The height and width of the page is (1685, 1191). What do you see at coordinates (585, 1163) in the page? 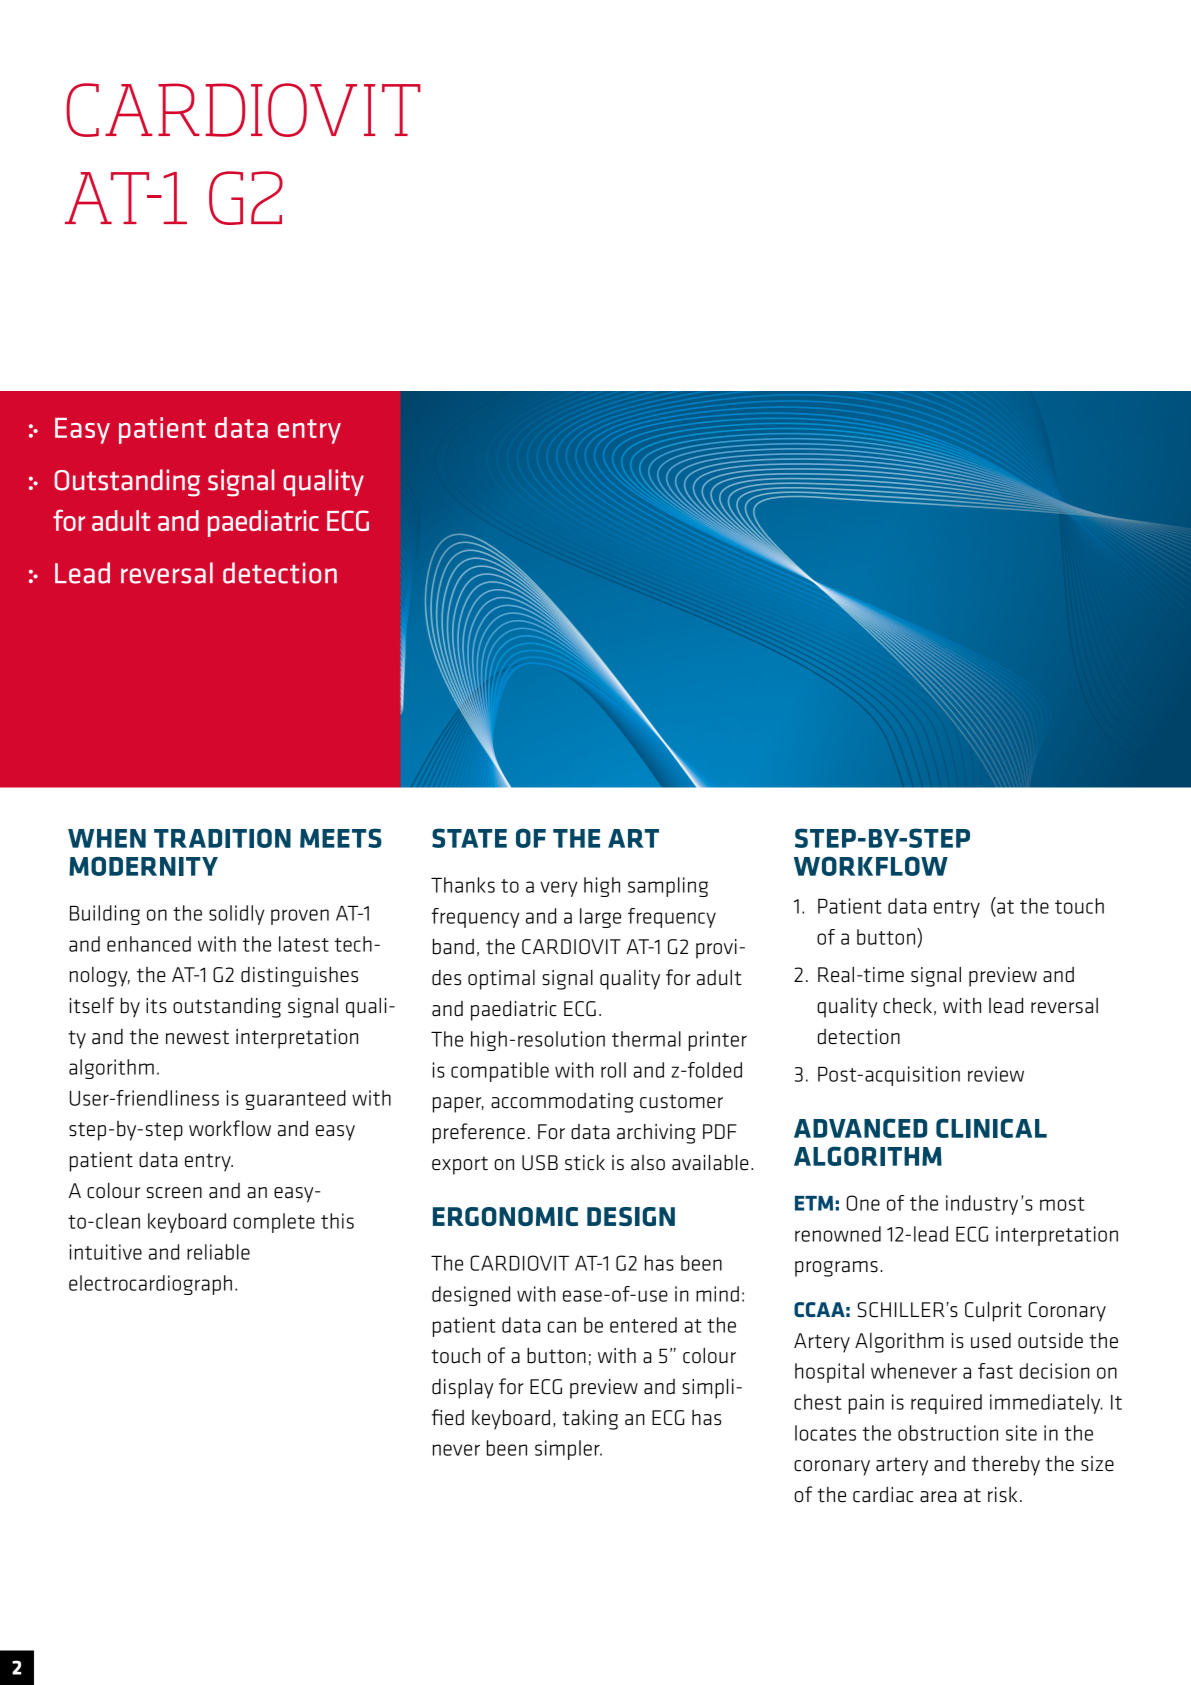
I see `stick` at bounding box center [585, 1163].
